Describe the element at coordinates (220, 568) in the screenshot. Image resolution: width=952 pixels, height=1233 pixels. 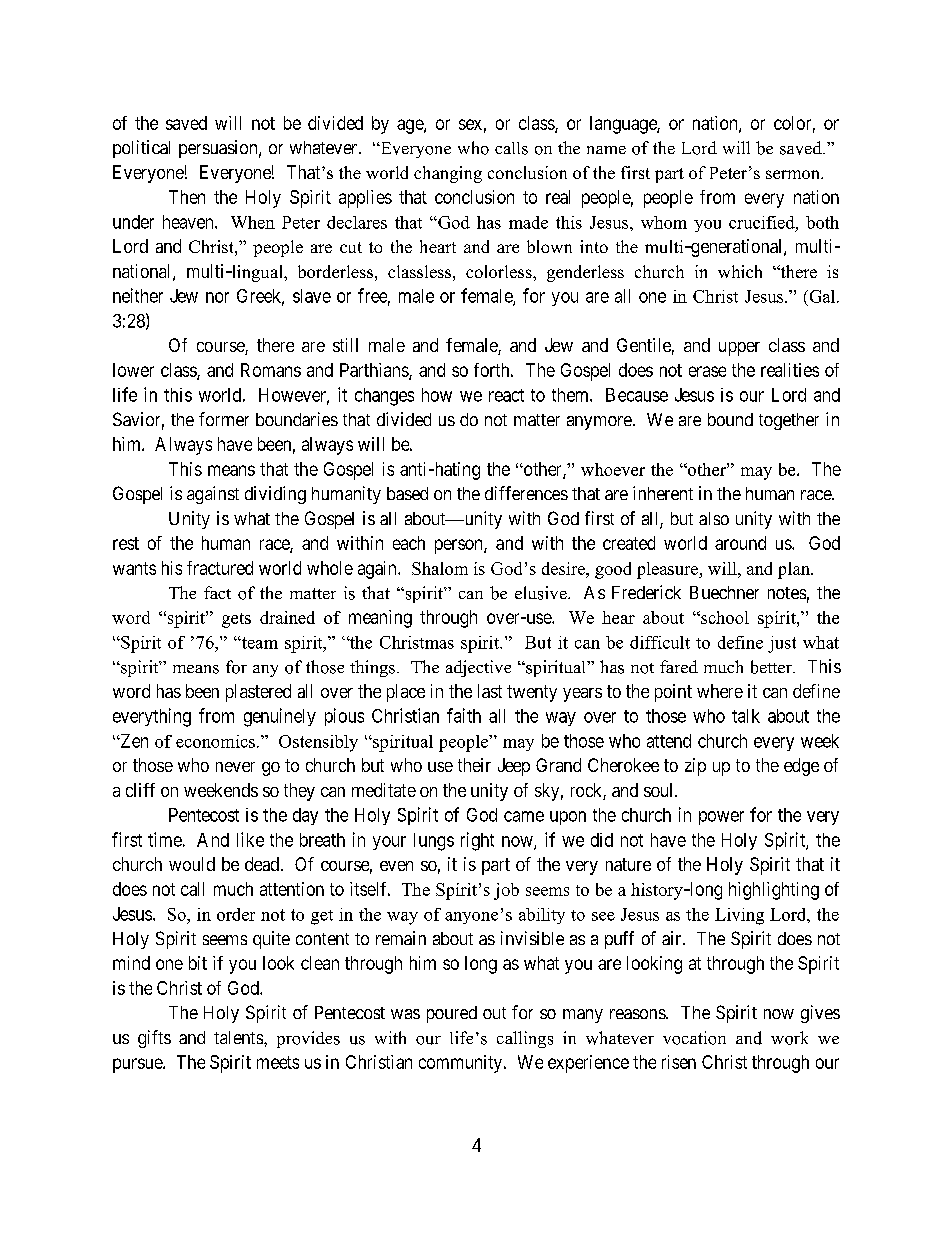
I see `fractured` at that location.
